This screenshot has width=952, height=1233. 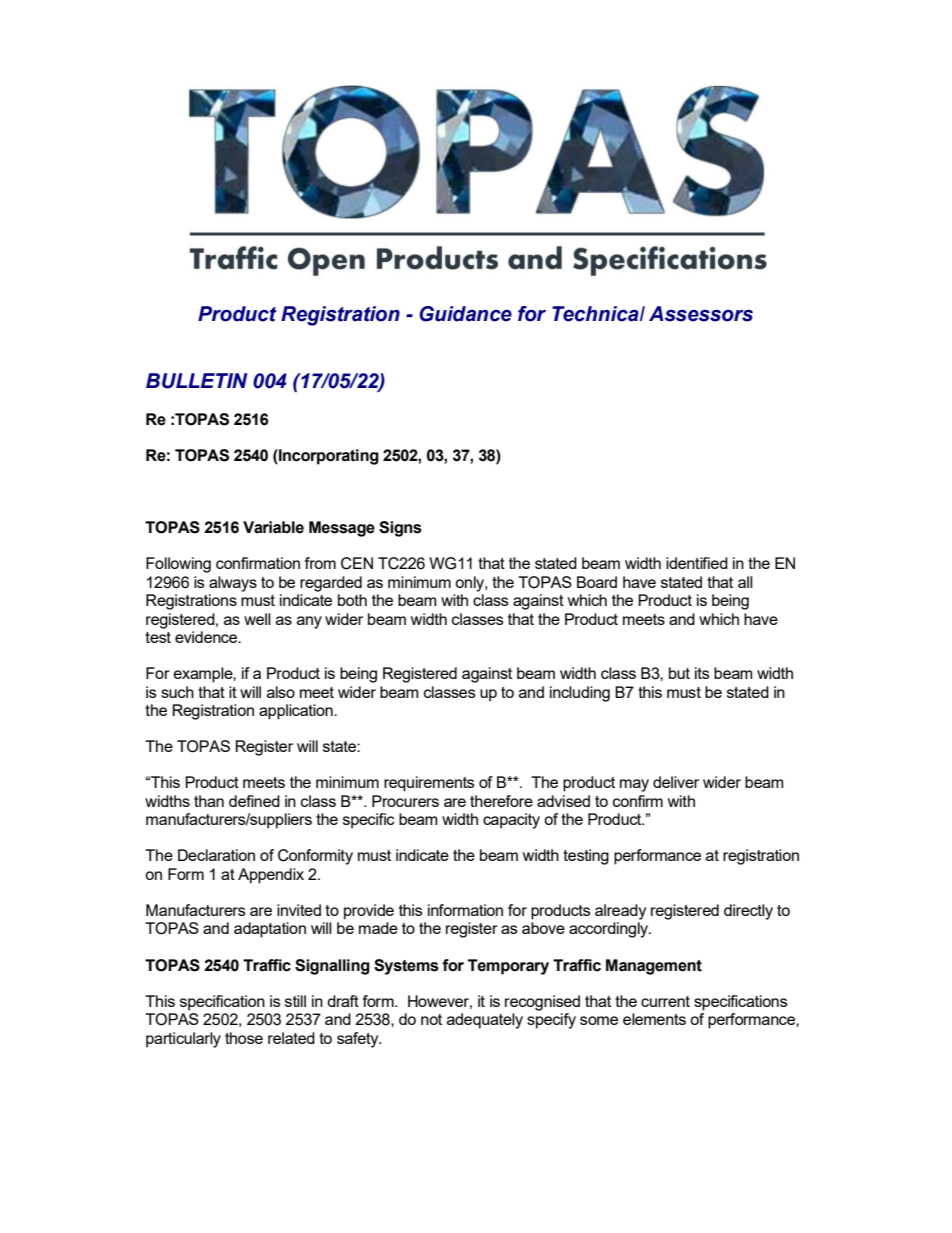 I want to click on Guidance, so click(x=465, y=314).
